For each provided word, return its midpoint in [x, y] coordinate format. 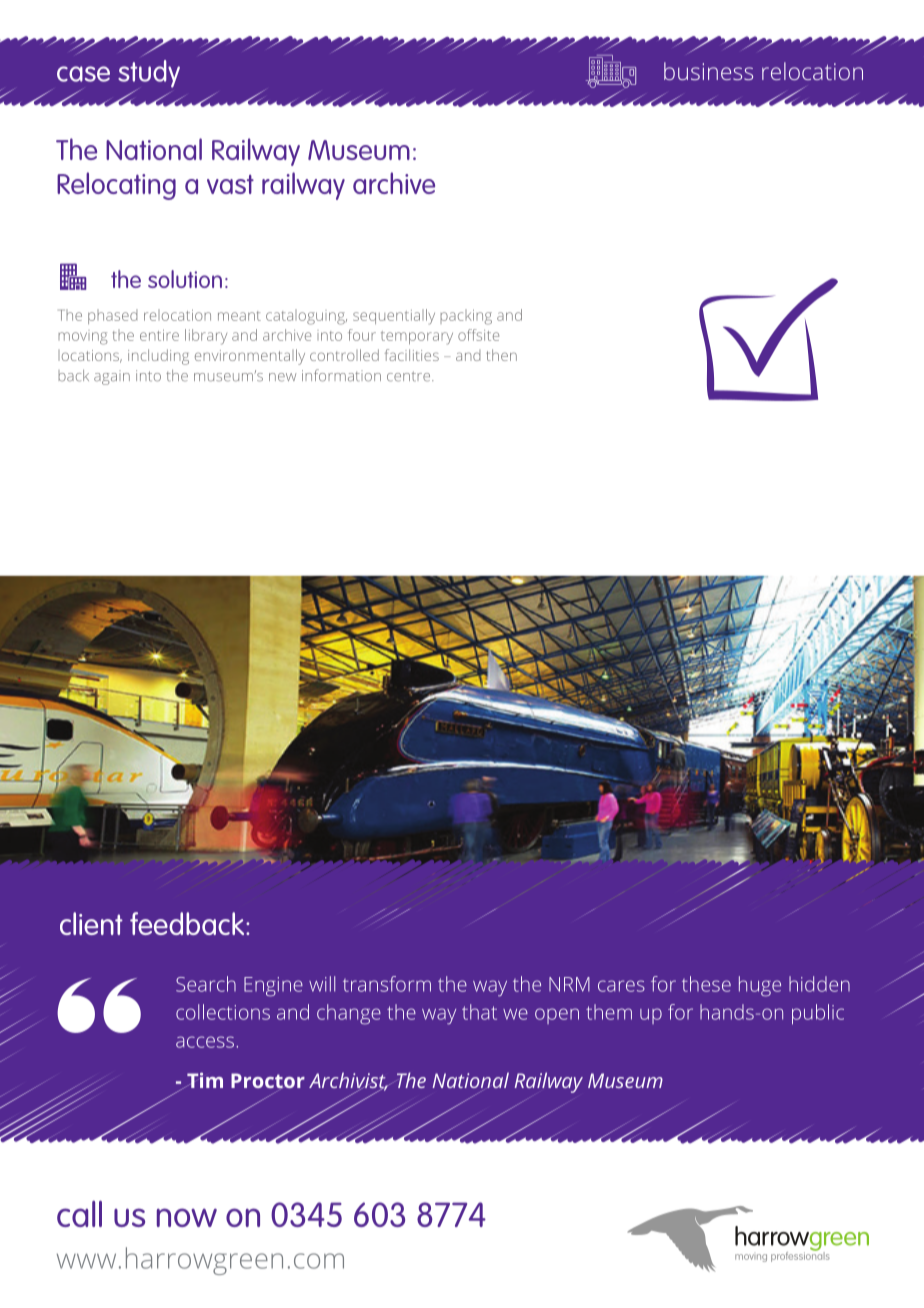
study [149, 75]
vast [230, 184]
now [187, 1217]
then [501, 355]
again [112, 377]
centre [410, 376]
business [708, 71]
